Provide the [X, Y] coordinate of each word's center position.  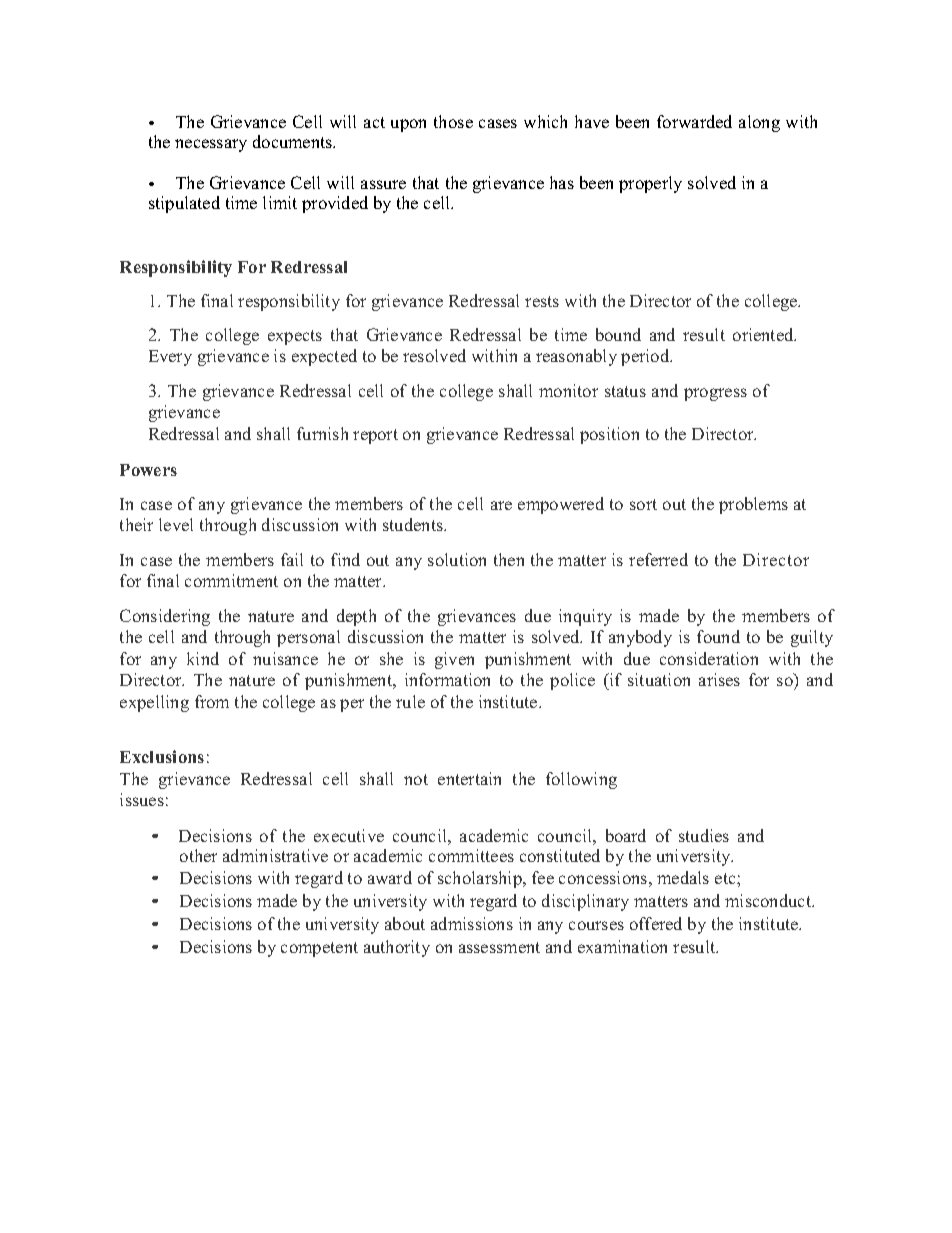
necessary [211, 145]
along [759, 123]
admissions [472, 923]
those [453, 121]
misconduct [769, 900]
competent [319, 949]
